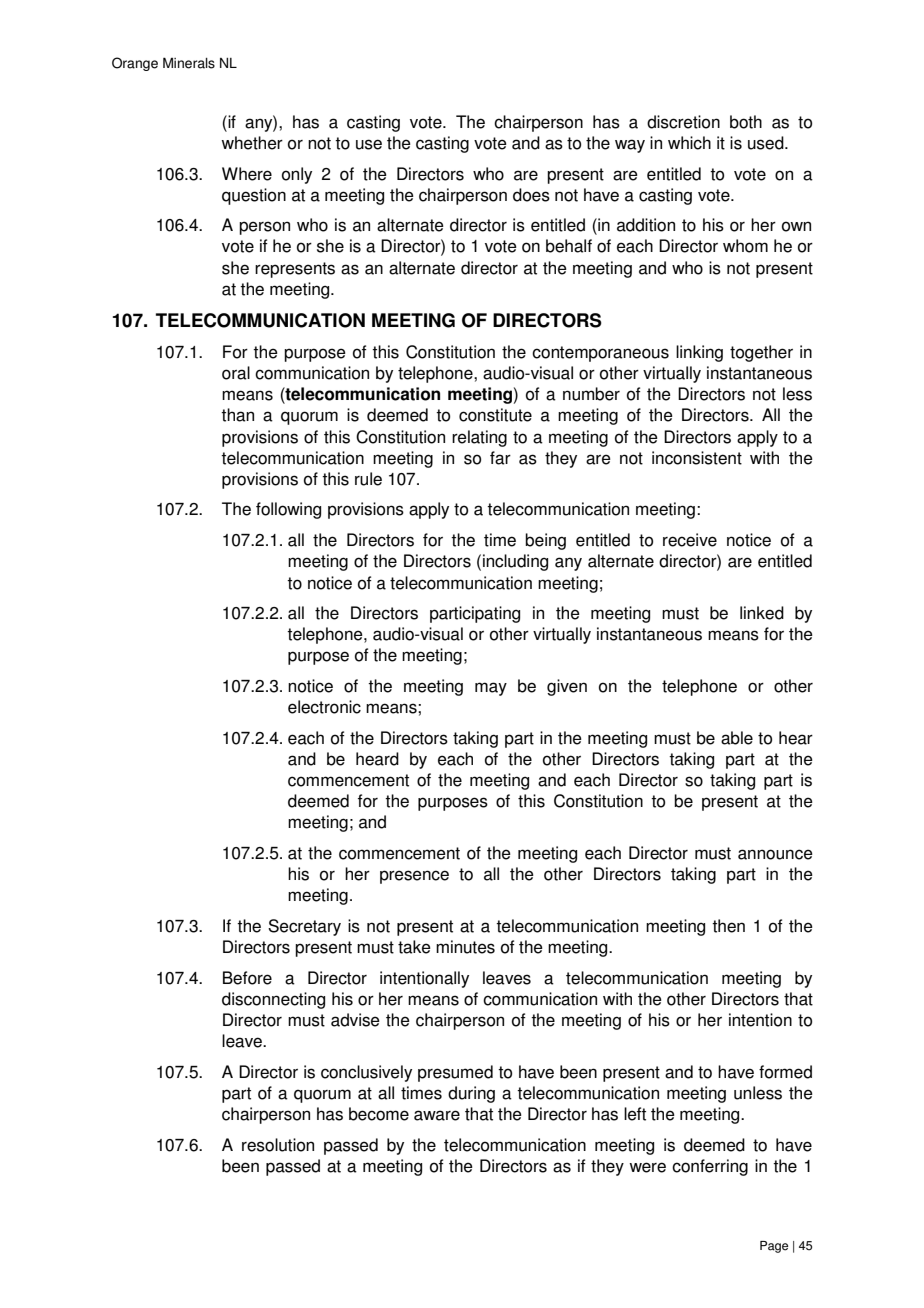  What do you see at coordinates (531, 195) in the image?
I see `does` at bounding box center [531, 195].
